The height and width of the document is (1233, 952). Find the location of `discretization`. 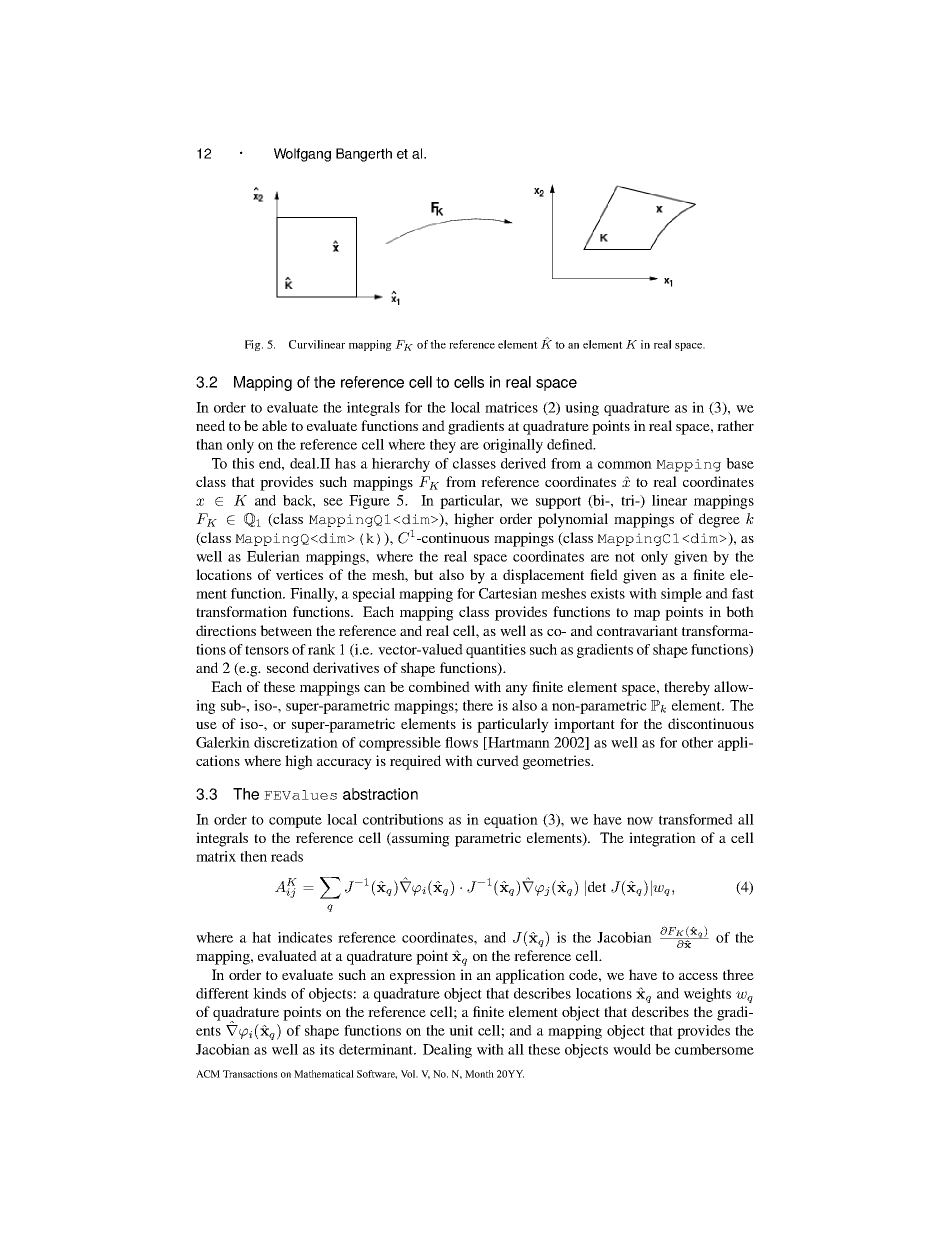

discretization is located at coordinates (296, 742).
